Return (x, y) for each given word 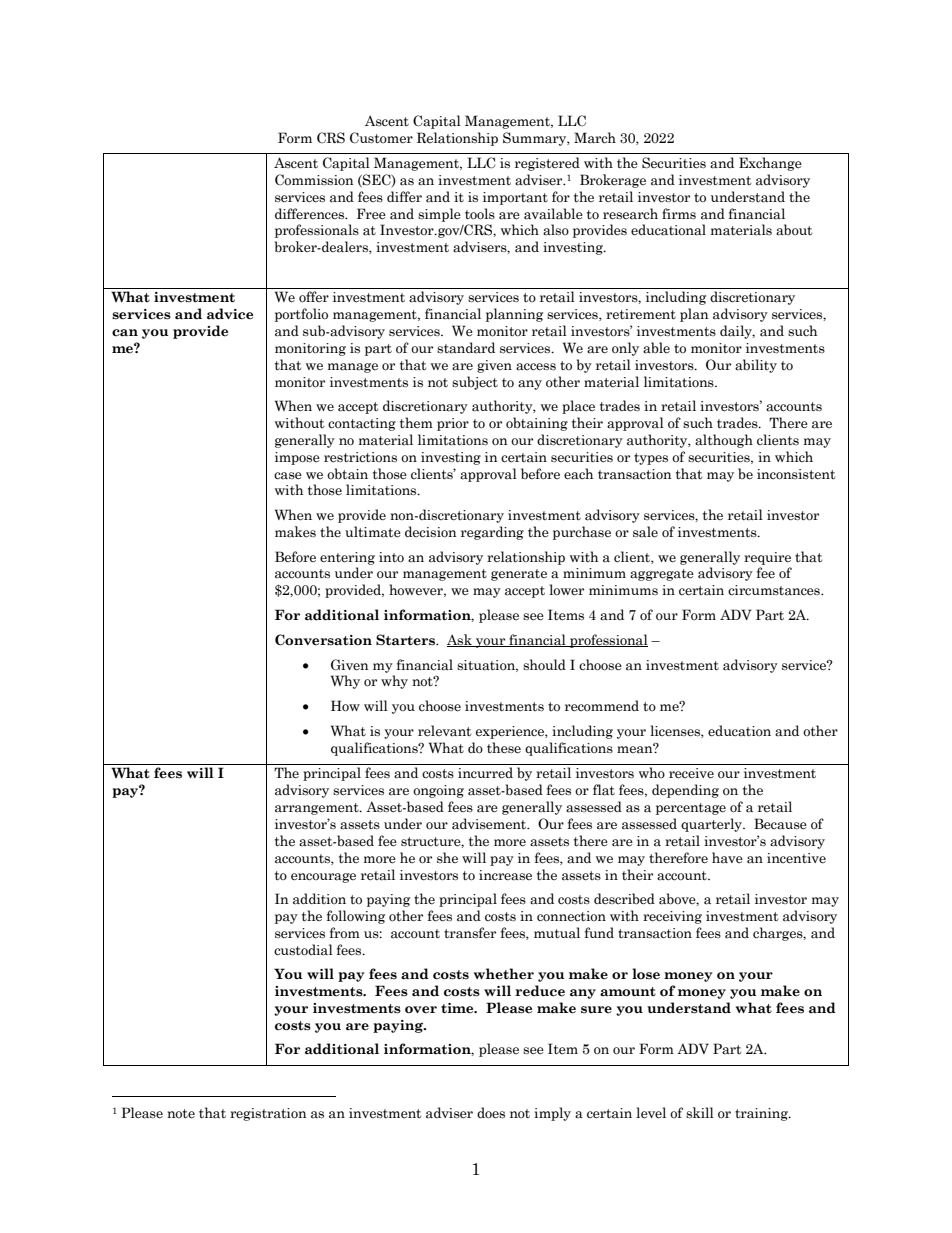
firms (679, 214)
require (767, 558)
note (181, 1114)
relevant (444, 731)
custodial (303, 950)
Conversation (323, 640)
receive (691, 773)
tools (480, 214)
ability (756, 366)
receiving (672, 917)
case (288, 476)
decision (431, 532)
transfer (470, 933)
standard (466, 348)
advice (230, 314)
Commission (314, 180)
